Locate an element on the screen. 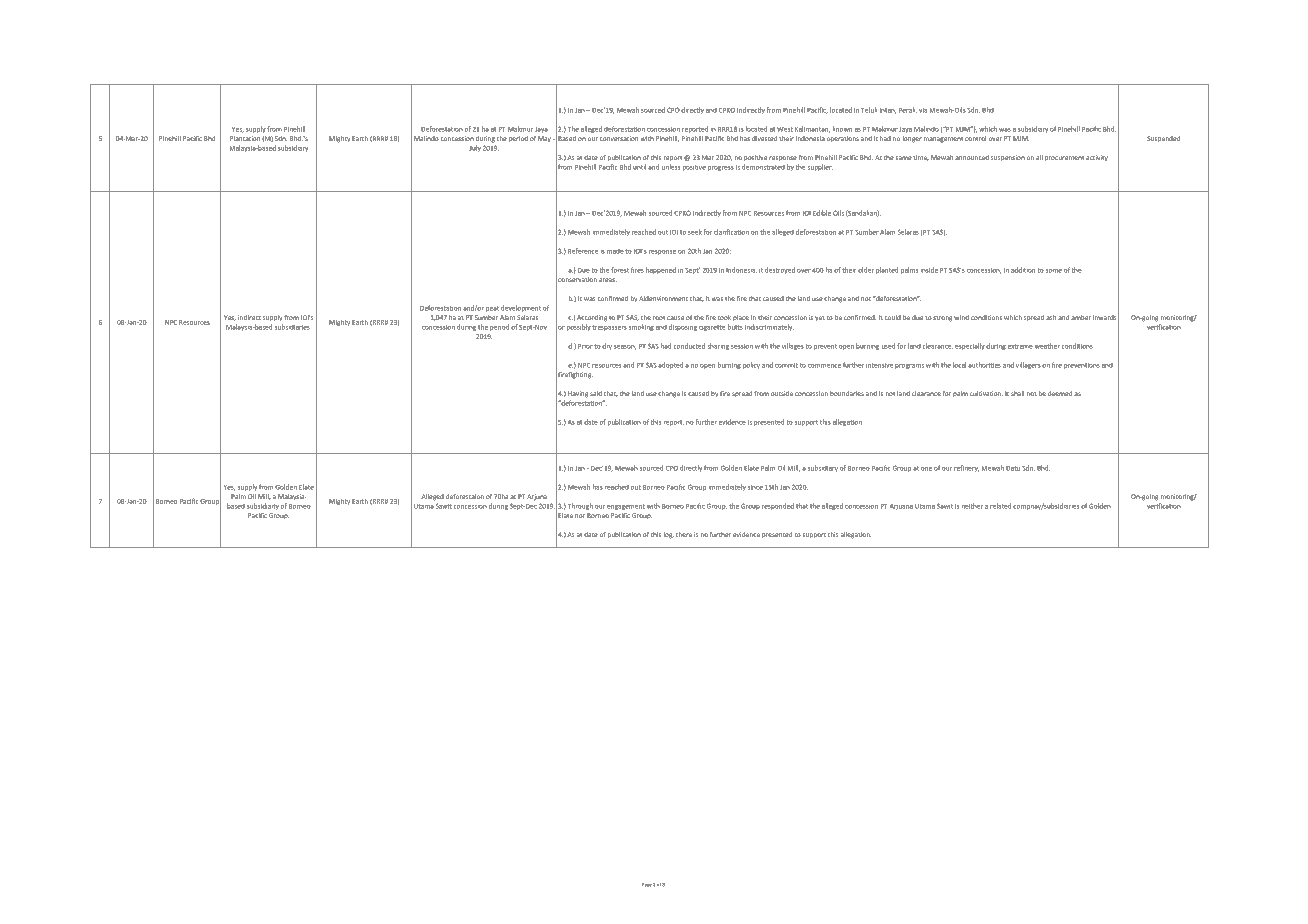 Image resolution: width=1308 pixels, height=924 pixels. nor is located at coordinates (580, 516).
